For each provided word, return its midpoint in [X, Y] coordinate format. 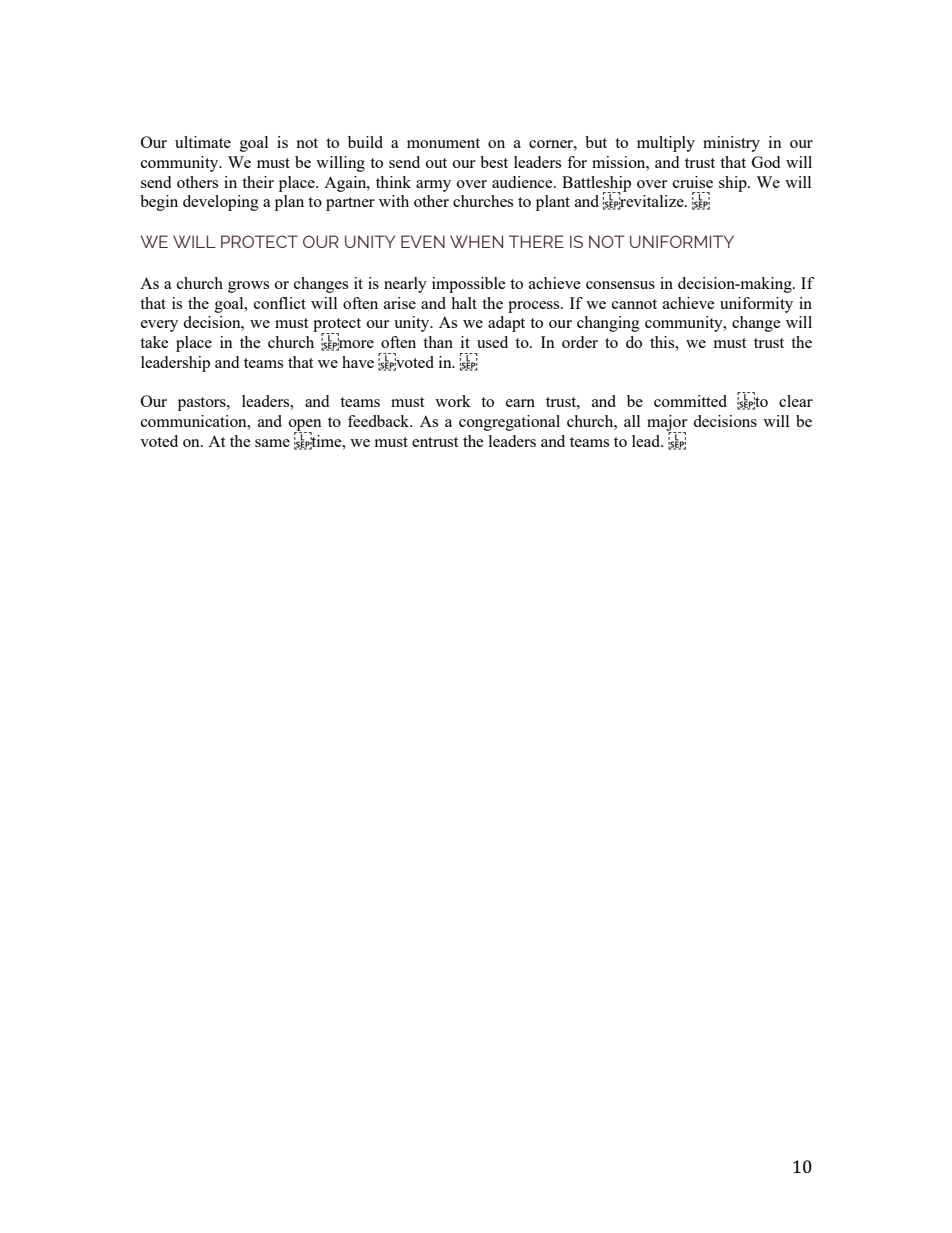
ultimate [203, 142]
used [492, 342]
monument [443, 143]
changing [608, 324]
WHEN [476, 241]
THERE [536, 241]
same [272, 443]
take [154, 342]
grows [248, 287]
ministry [731, 144]
